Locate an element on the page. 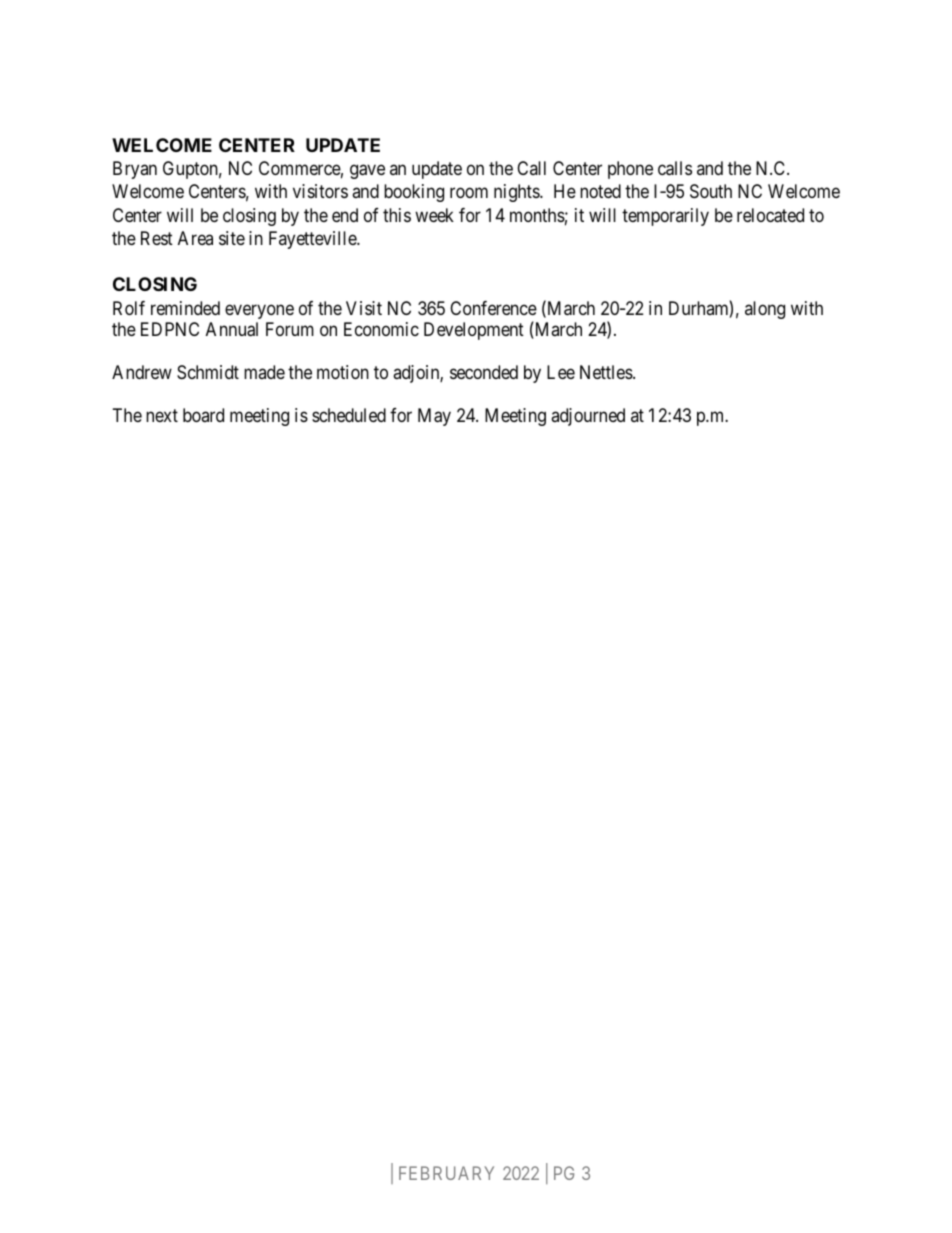  Schmidt is located at coordinates (208, 372).
